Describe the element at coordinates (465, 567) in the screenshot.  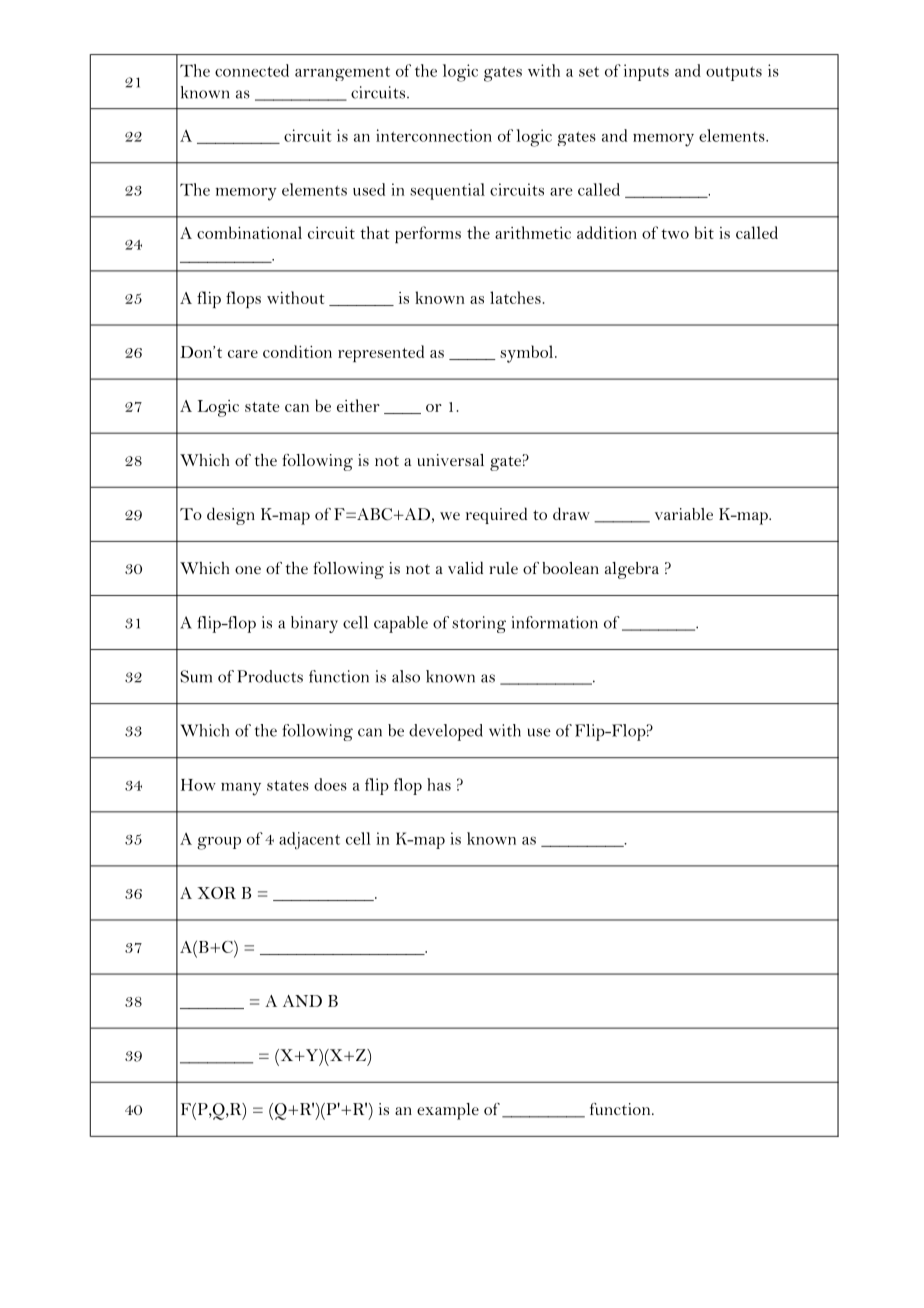
I see `valid` at that location.
